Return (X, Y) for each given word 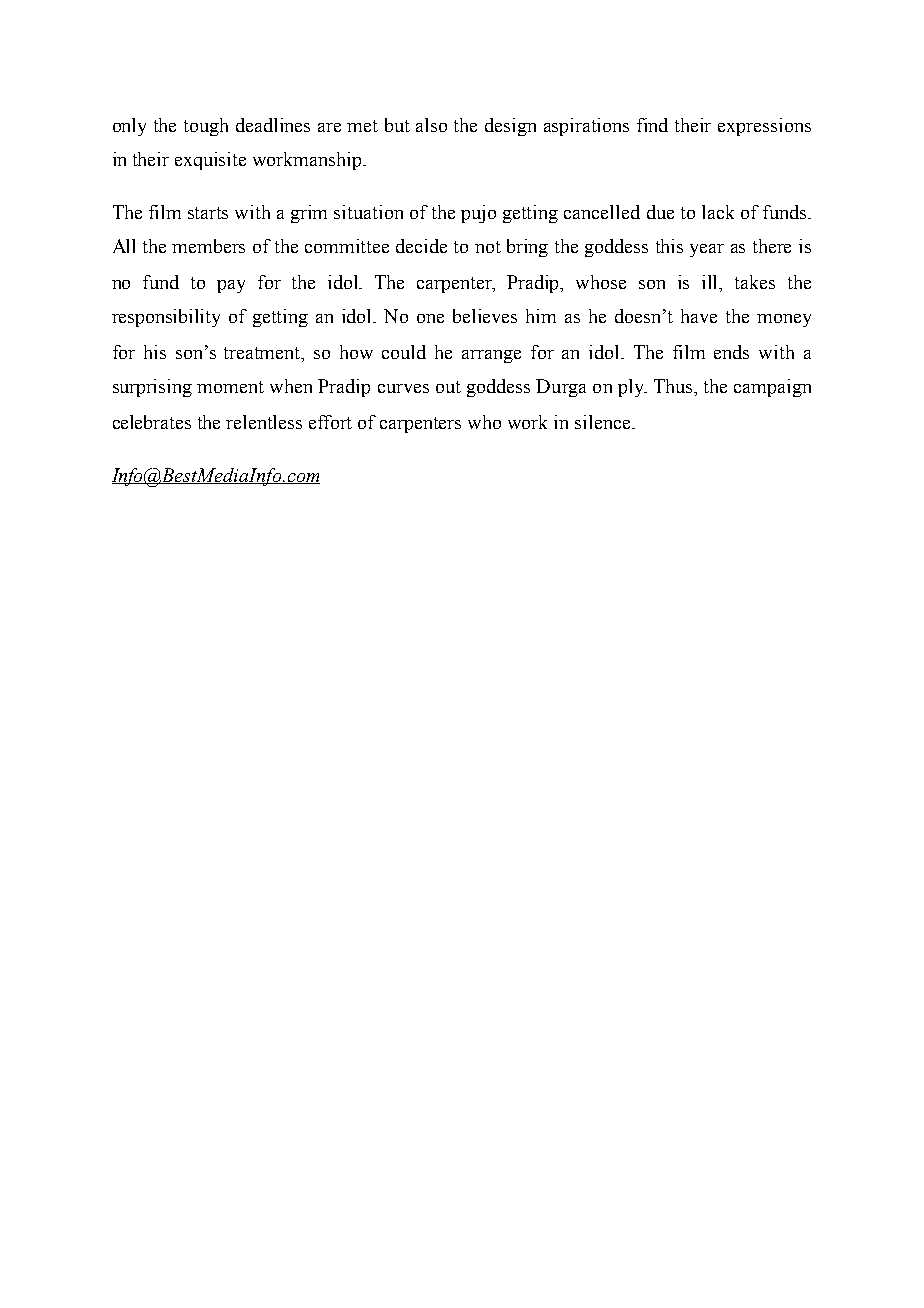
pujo (478, 214)
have (699, 316)
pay (231, 286)
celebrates (152, 422)
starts (208, 213)
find (652, 125)
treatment (263, 354)
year (707, 250)
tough (206, 127)
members (208, 246)
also (431, 125)
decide (421, 246)
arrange (491, 356)
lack (718, 212)
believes (485, 316)
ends (731, 352)
